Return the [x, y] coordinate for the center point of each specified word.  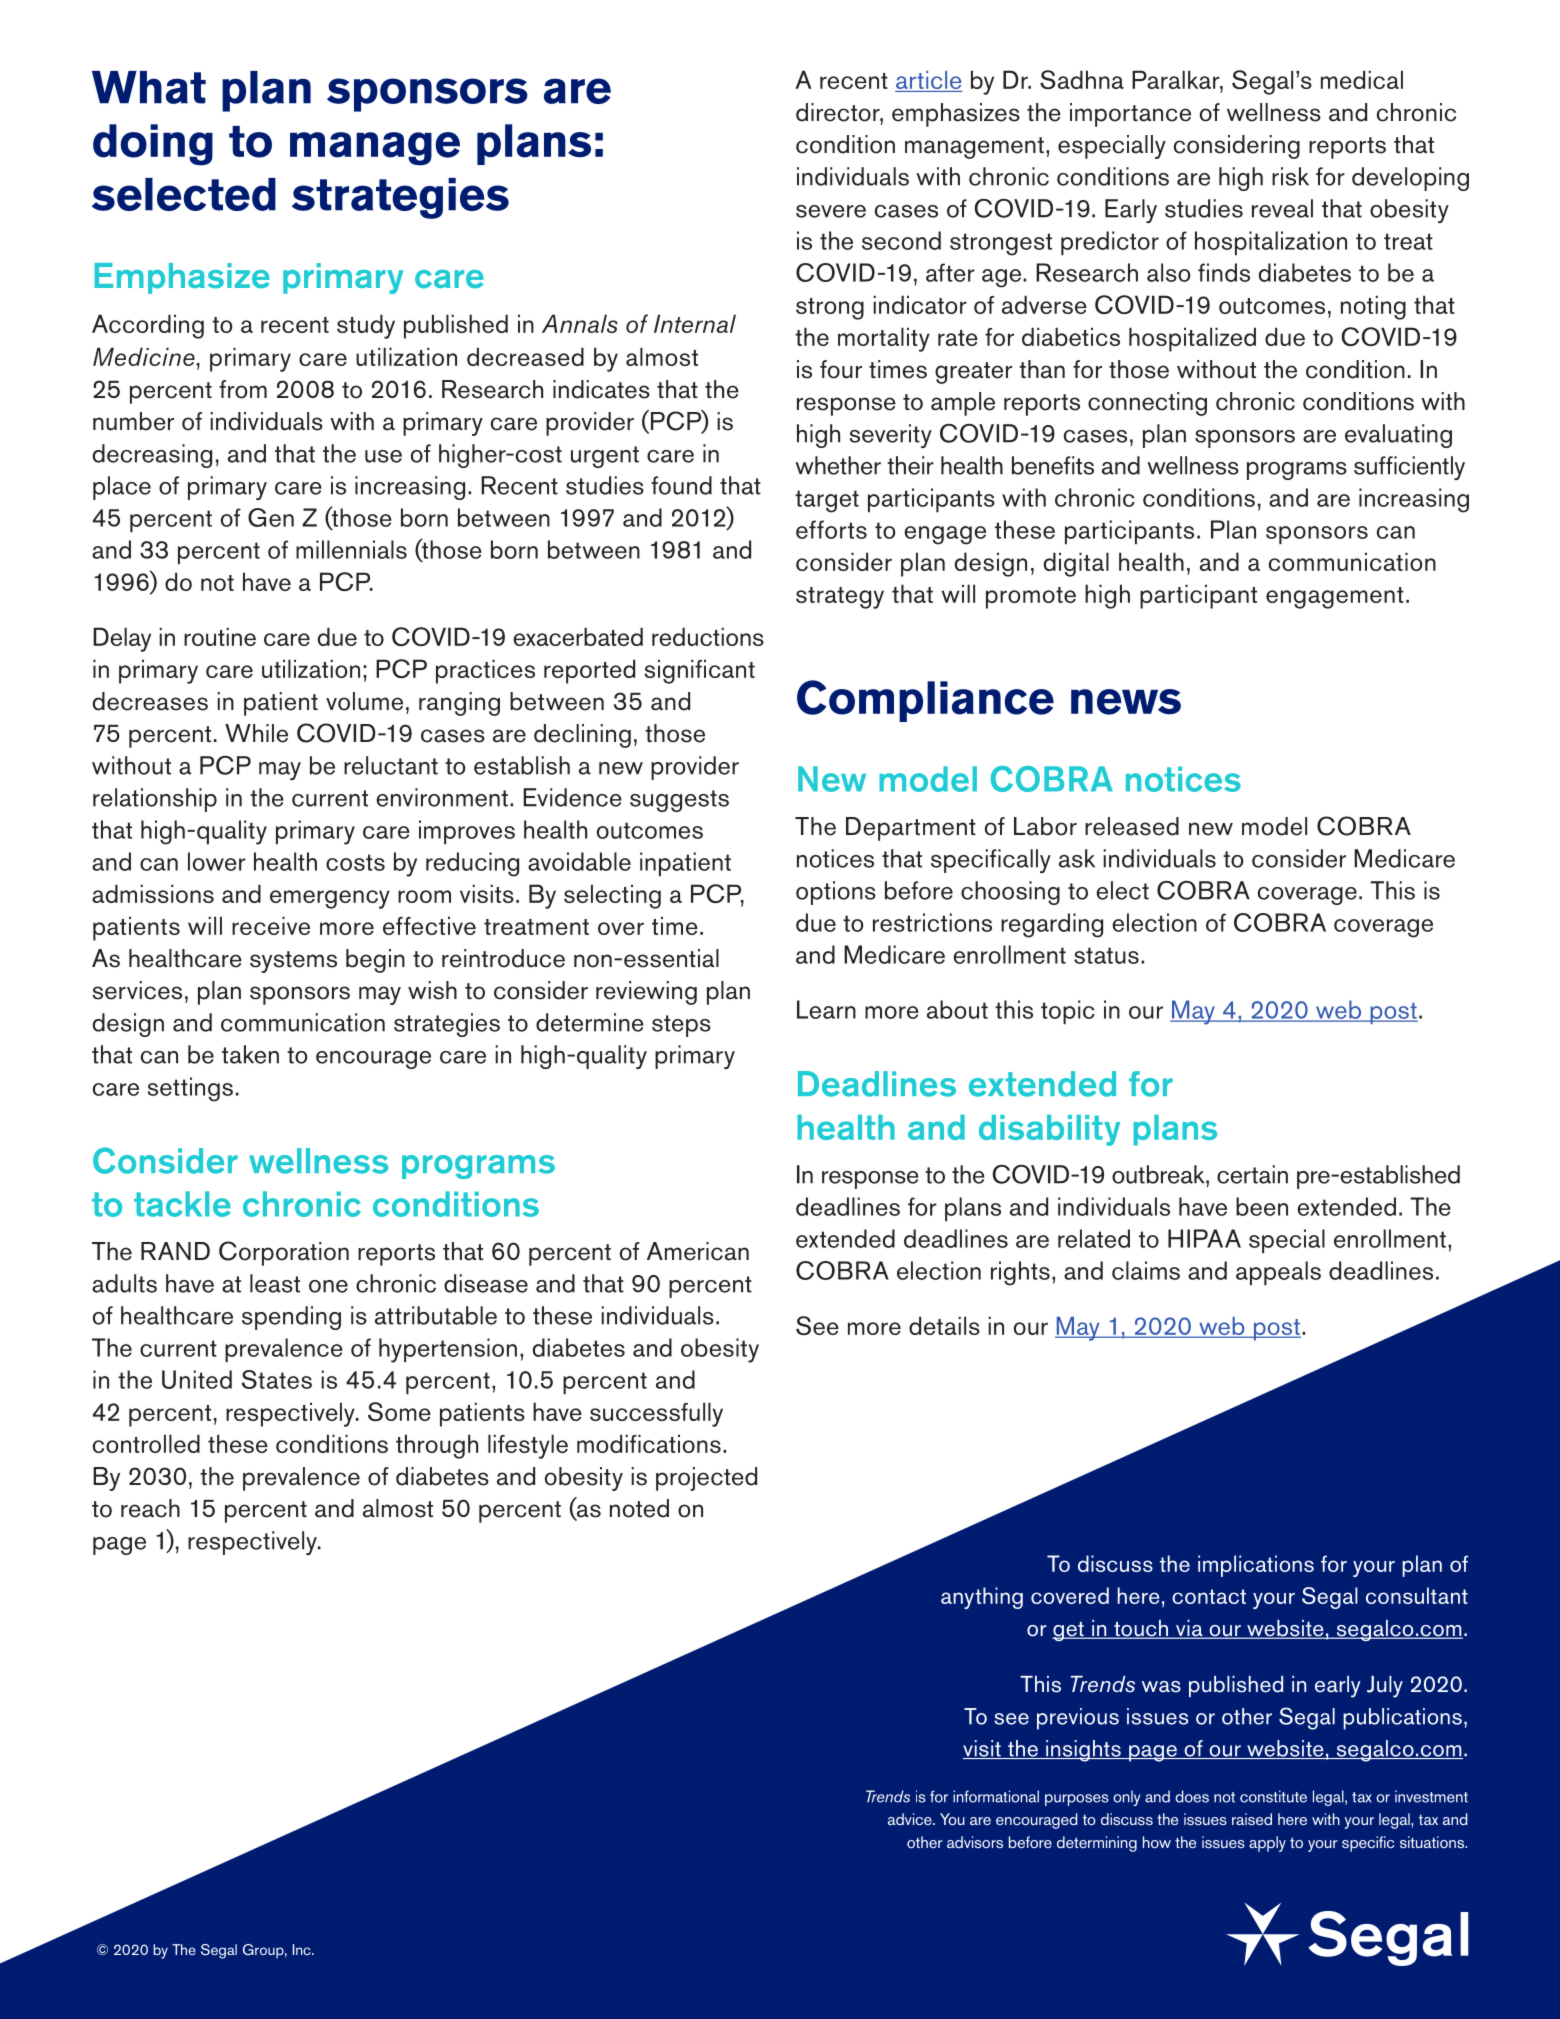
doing [153, 145]
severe [831, 211]
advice [911, 1819]
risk [1290, 176]
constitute [1273, 1796]
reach [150, 1508]
